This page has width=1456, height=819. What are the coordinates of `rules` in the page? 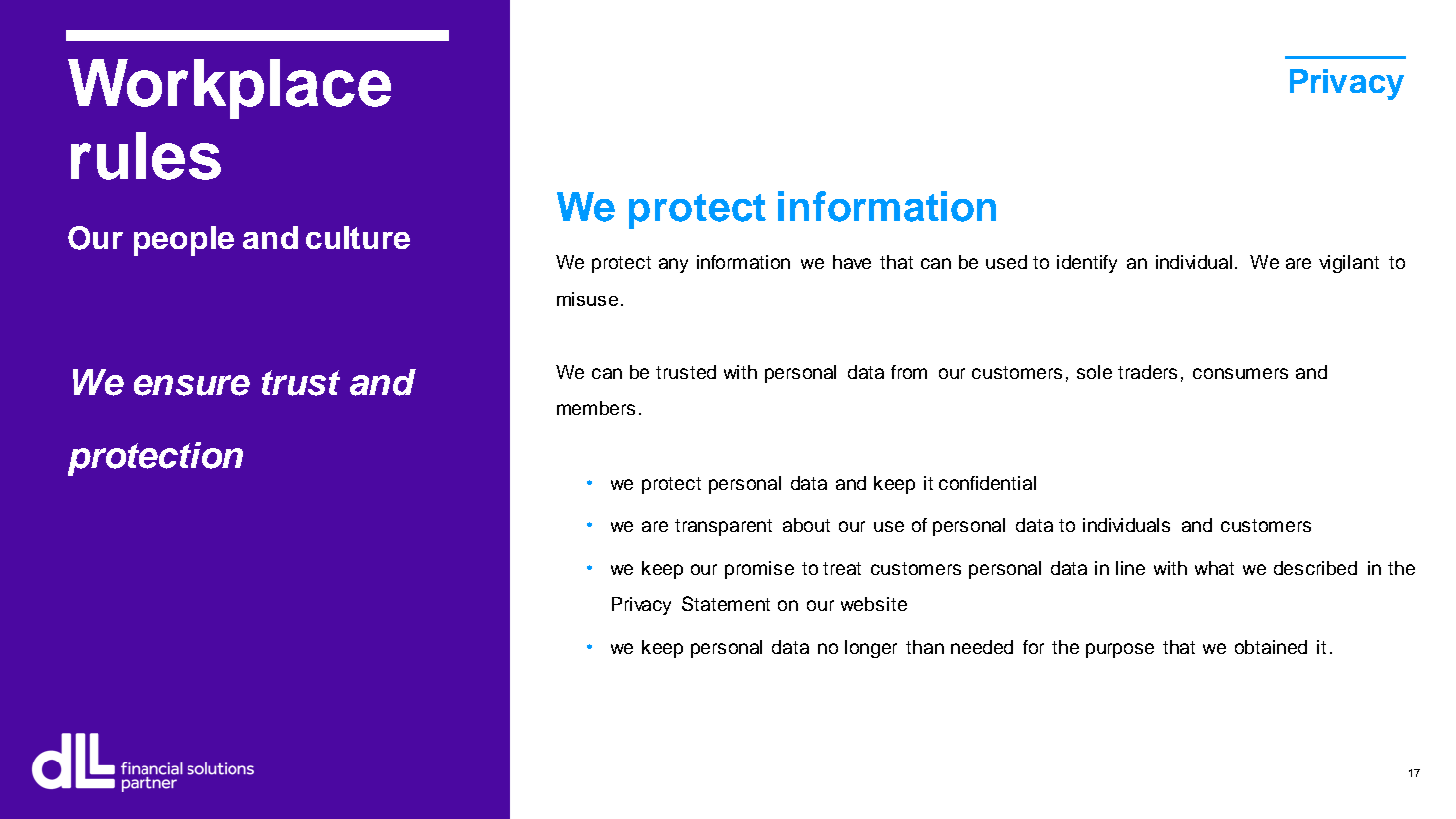 It's located at (146, 156).
